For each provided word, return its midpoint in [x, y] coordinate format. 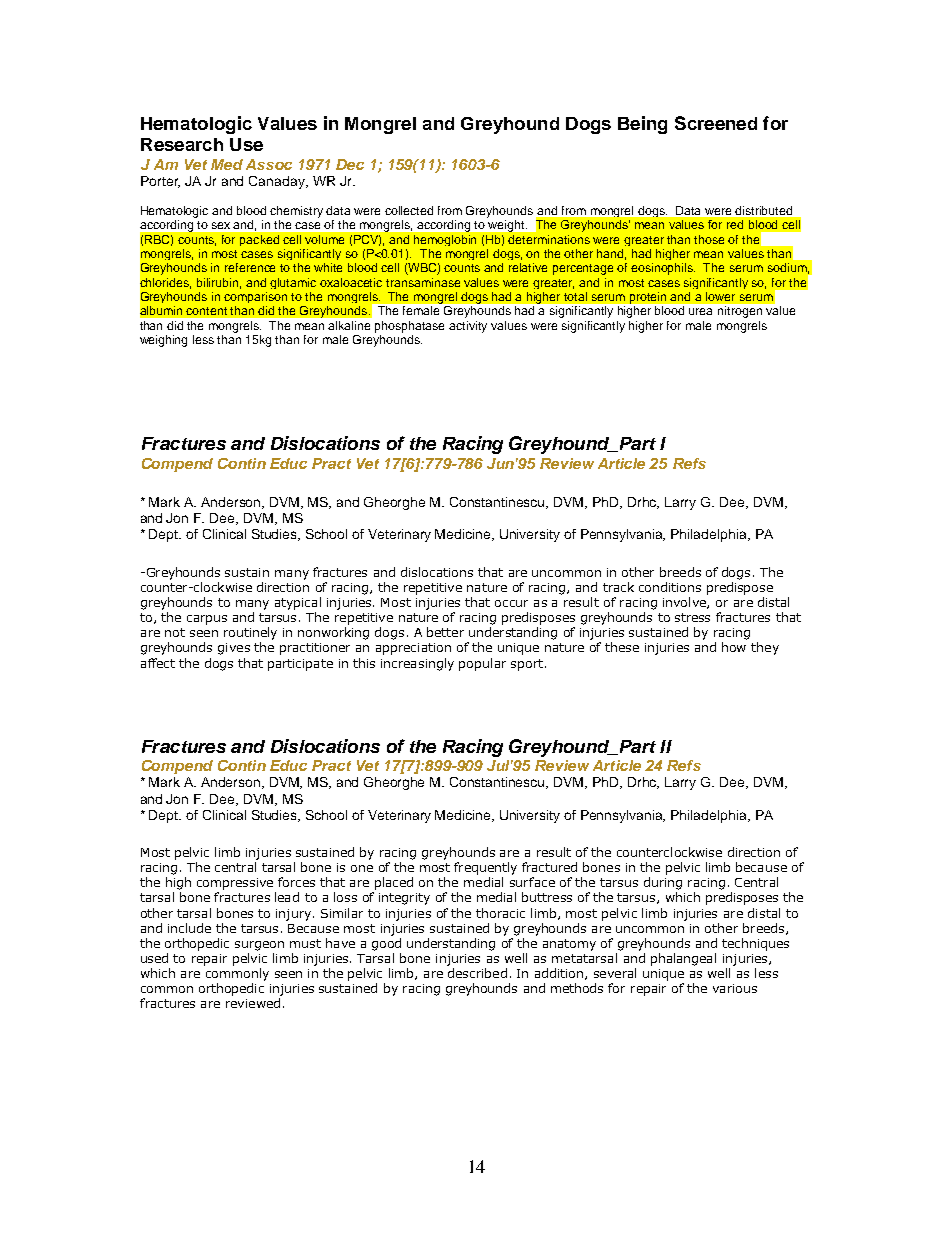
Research [182, 144]
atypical [298, 603]
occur [511, 603]
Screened [716, 123]
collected [409, 210]
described [477, 973]
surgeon [259, 946]
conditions [670, 587]
